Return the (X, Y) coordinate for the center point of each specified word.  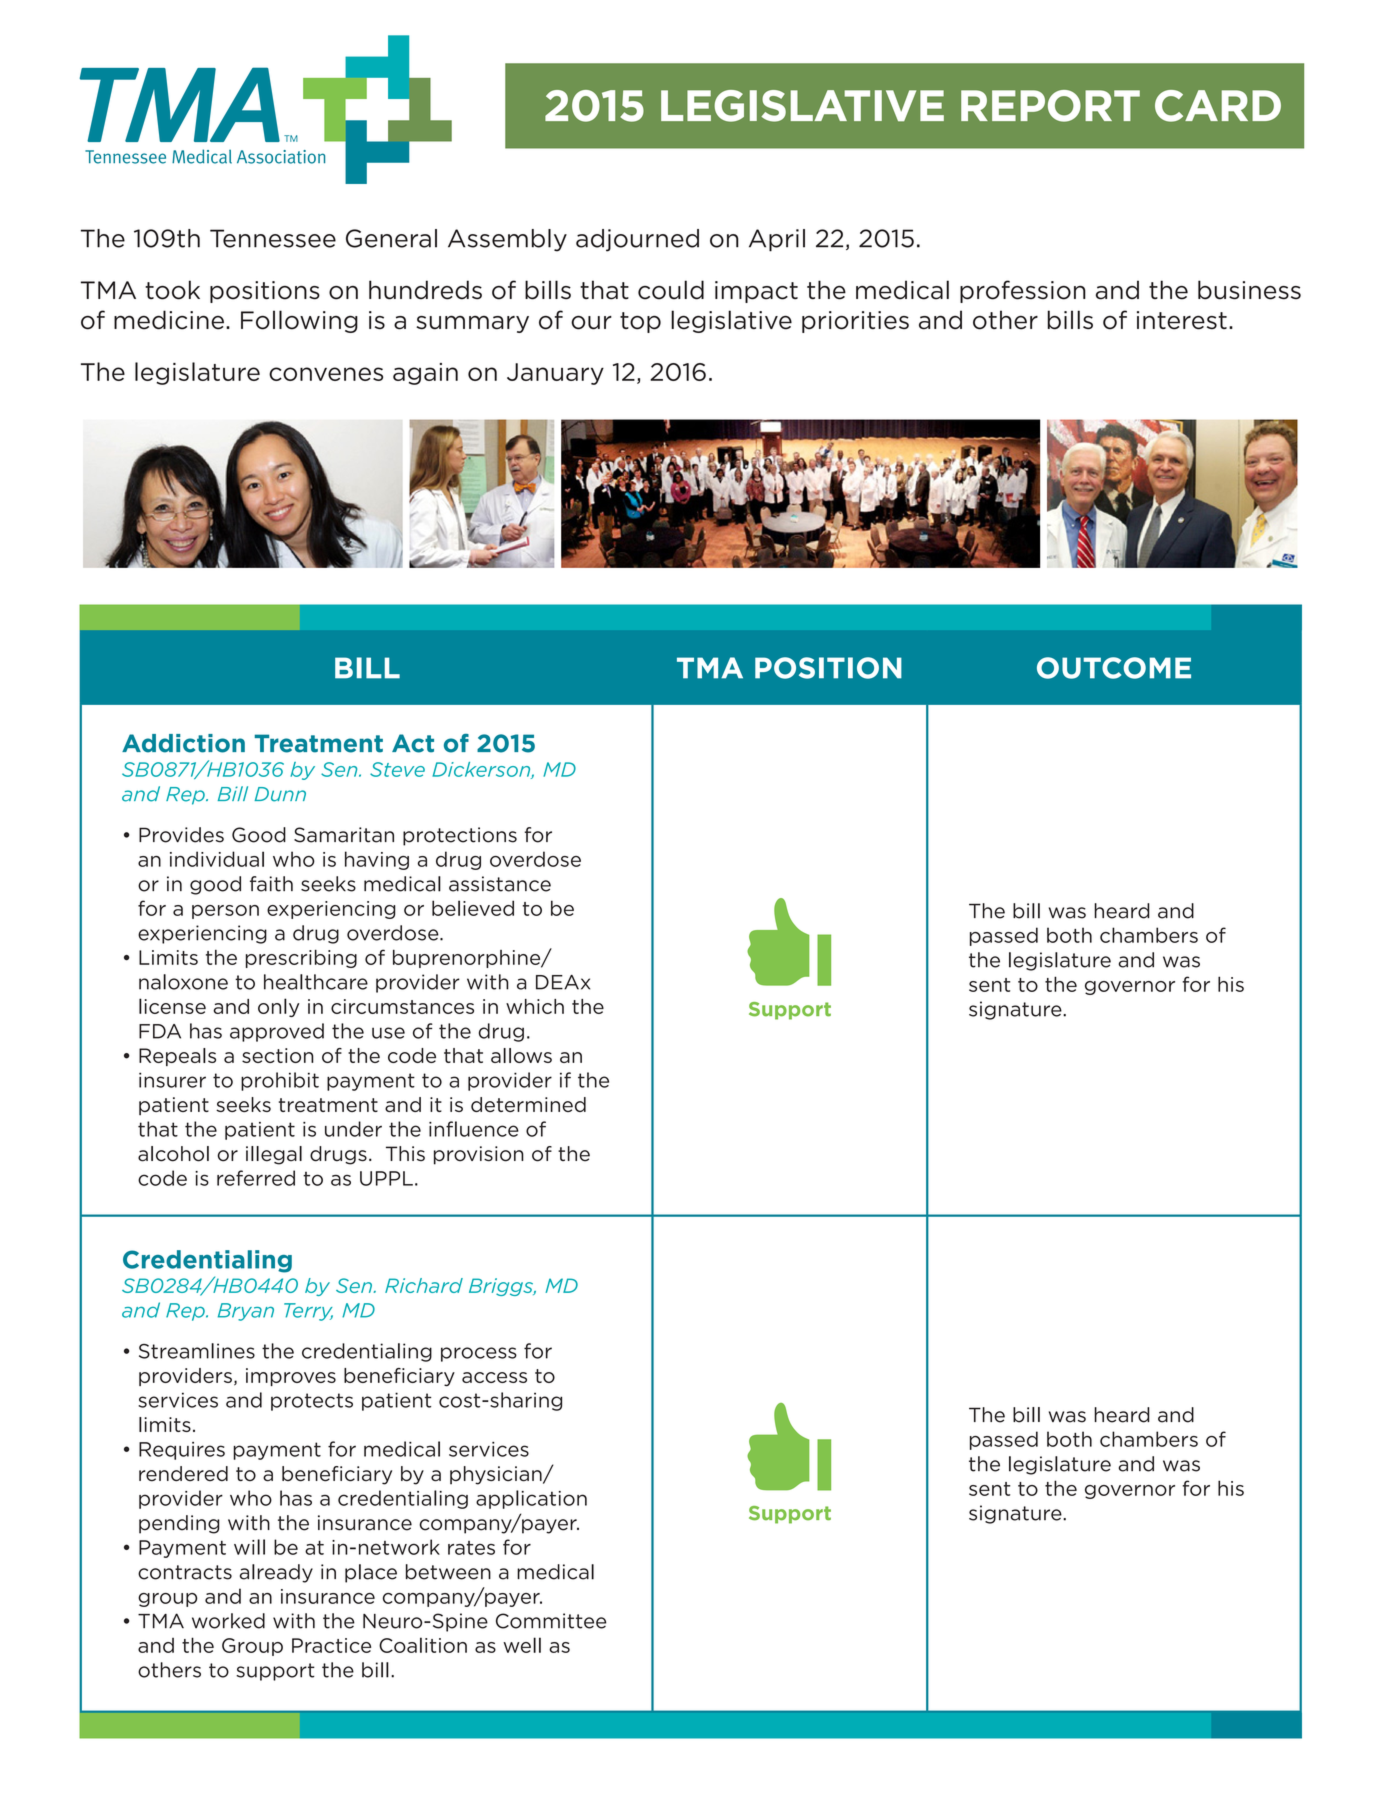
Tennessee (273, 238)
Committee (551, 1621)
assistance (500, 884)
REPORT (1050, 106)
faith (271, 884)
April (777, 240)
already (276, 1573)
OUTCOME (1114, 668)
